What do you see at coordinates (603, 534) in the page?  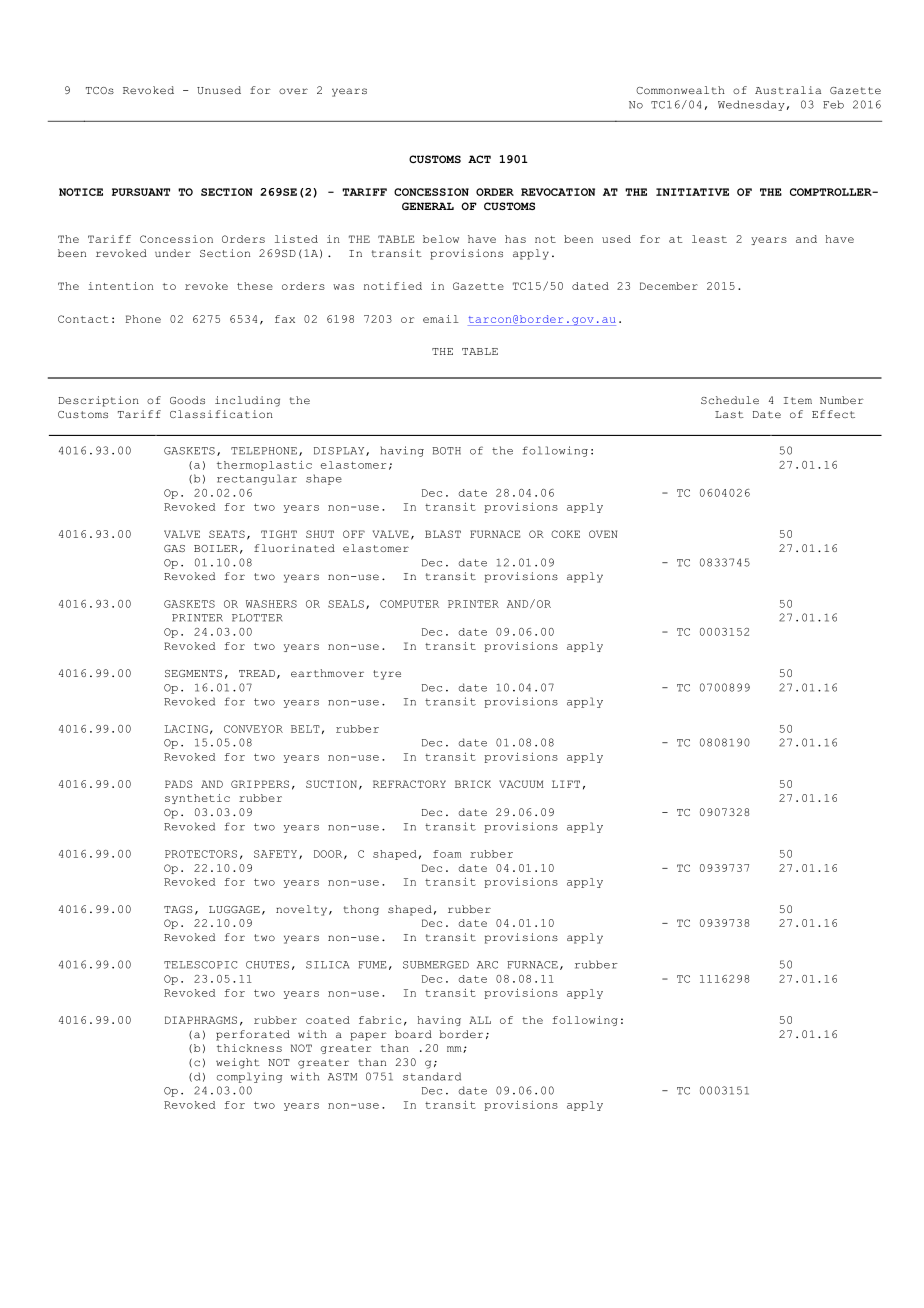 I see `OVEN` at bounding box center [603, 534].
